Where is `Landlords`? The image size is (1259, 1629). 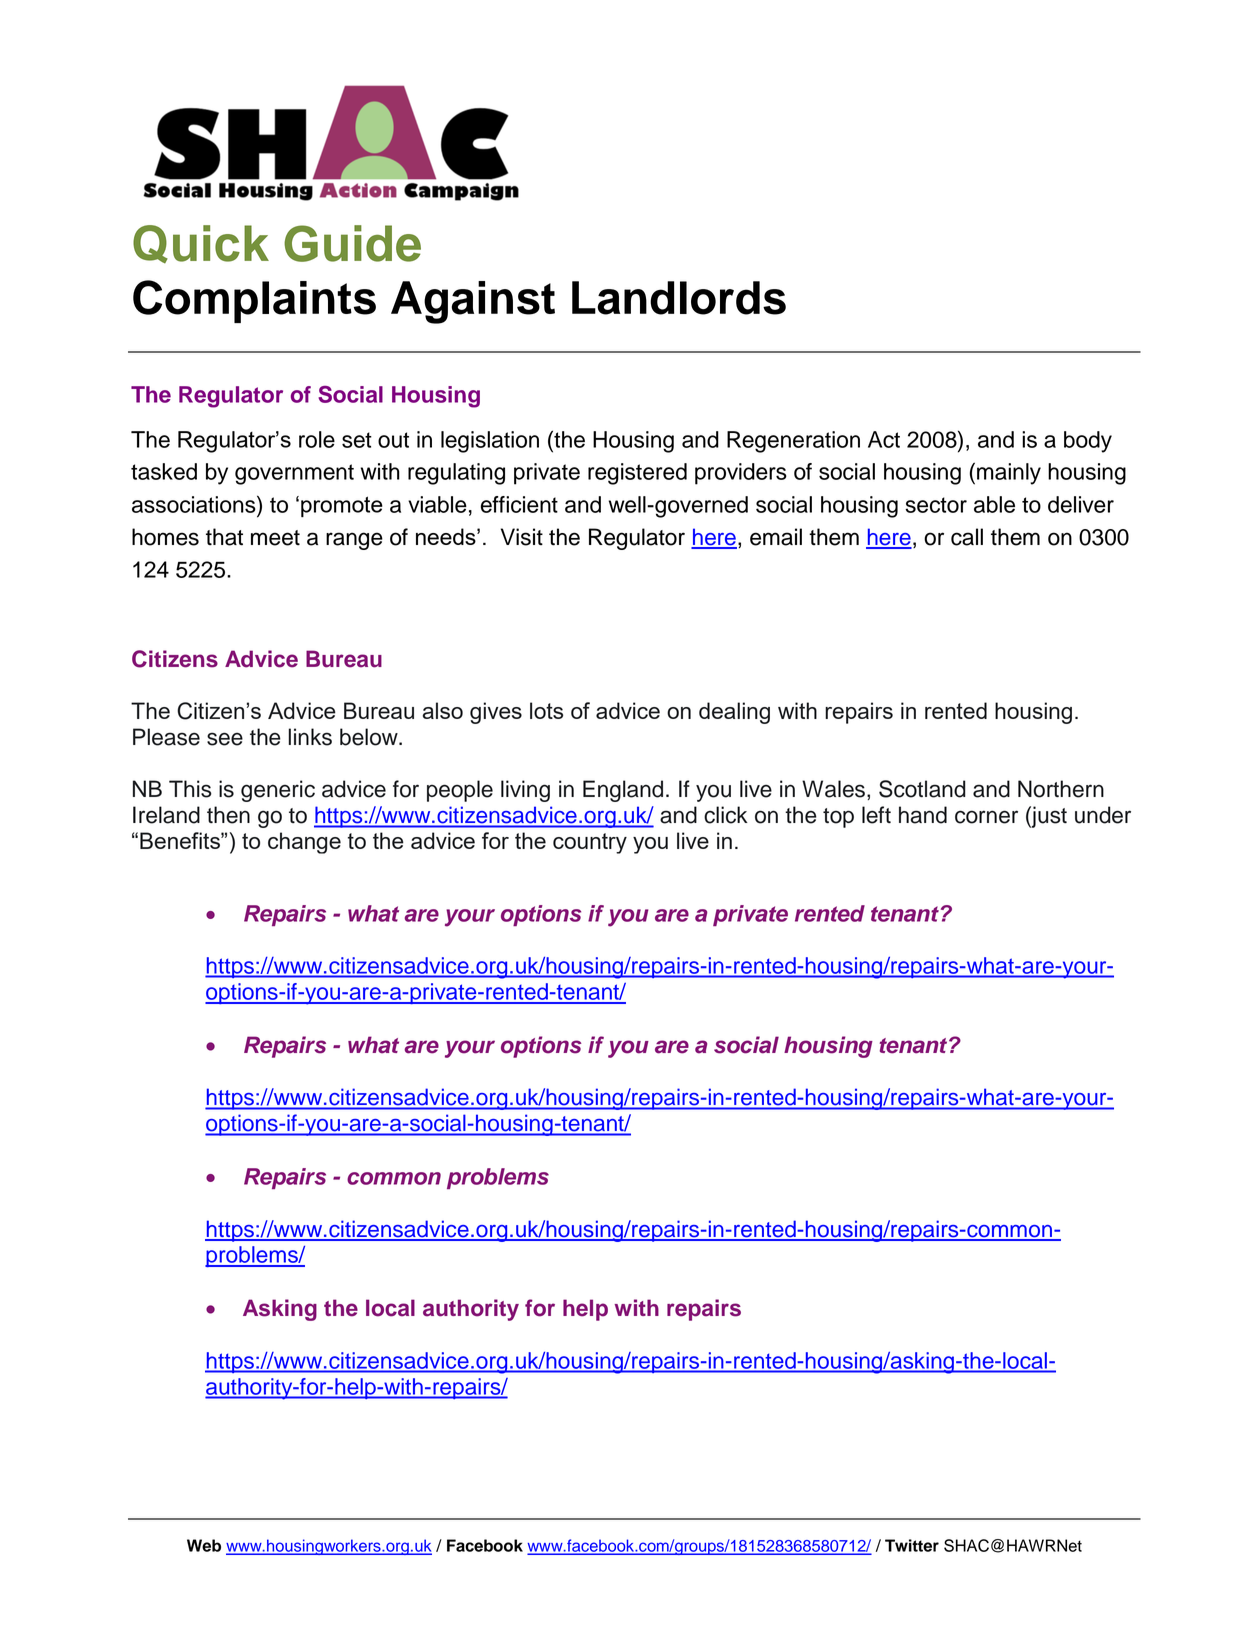
Landlords is located at coordinates (679, 298).
